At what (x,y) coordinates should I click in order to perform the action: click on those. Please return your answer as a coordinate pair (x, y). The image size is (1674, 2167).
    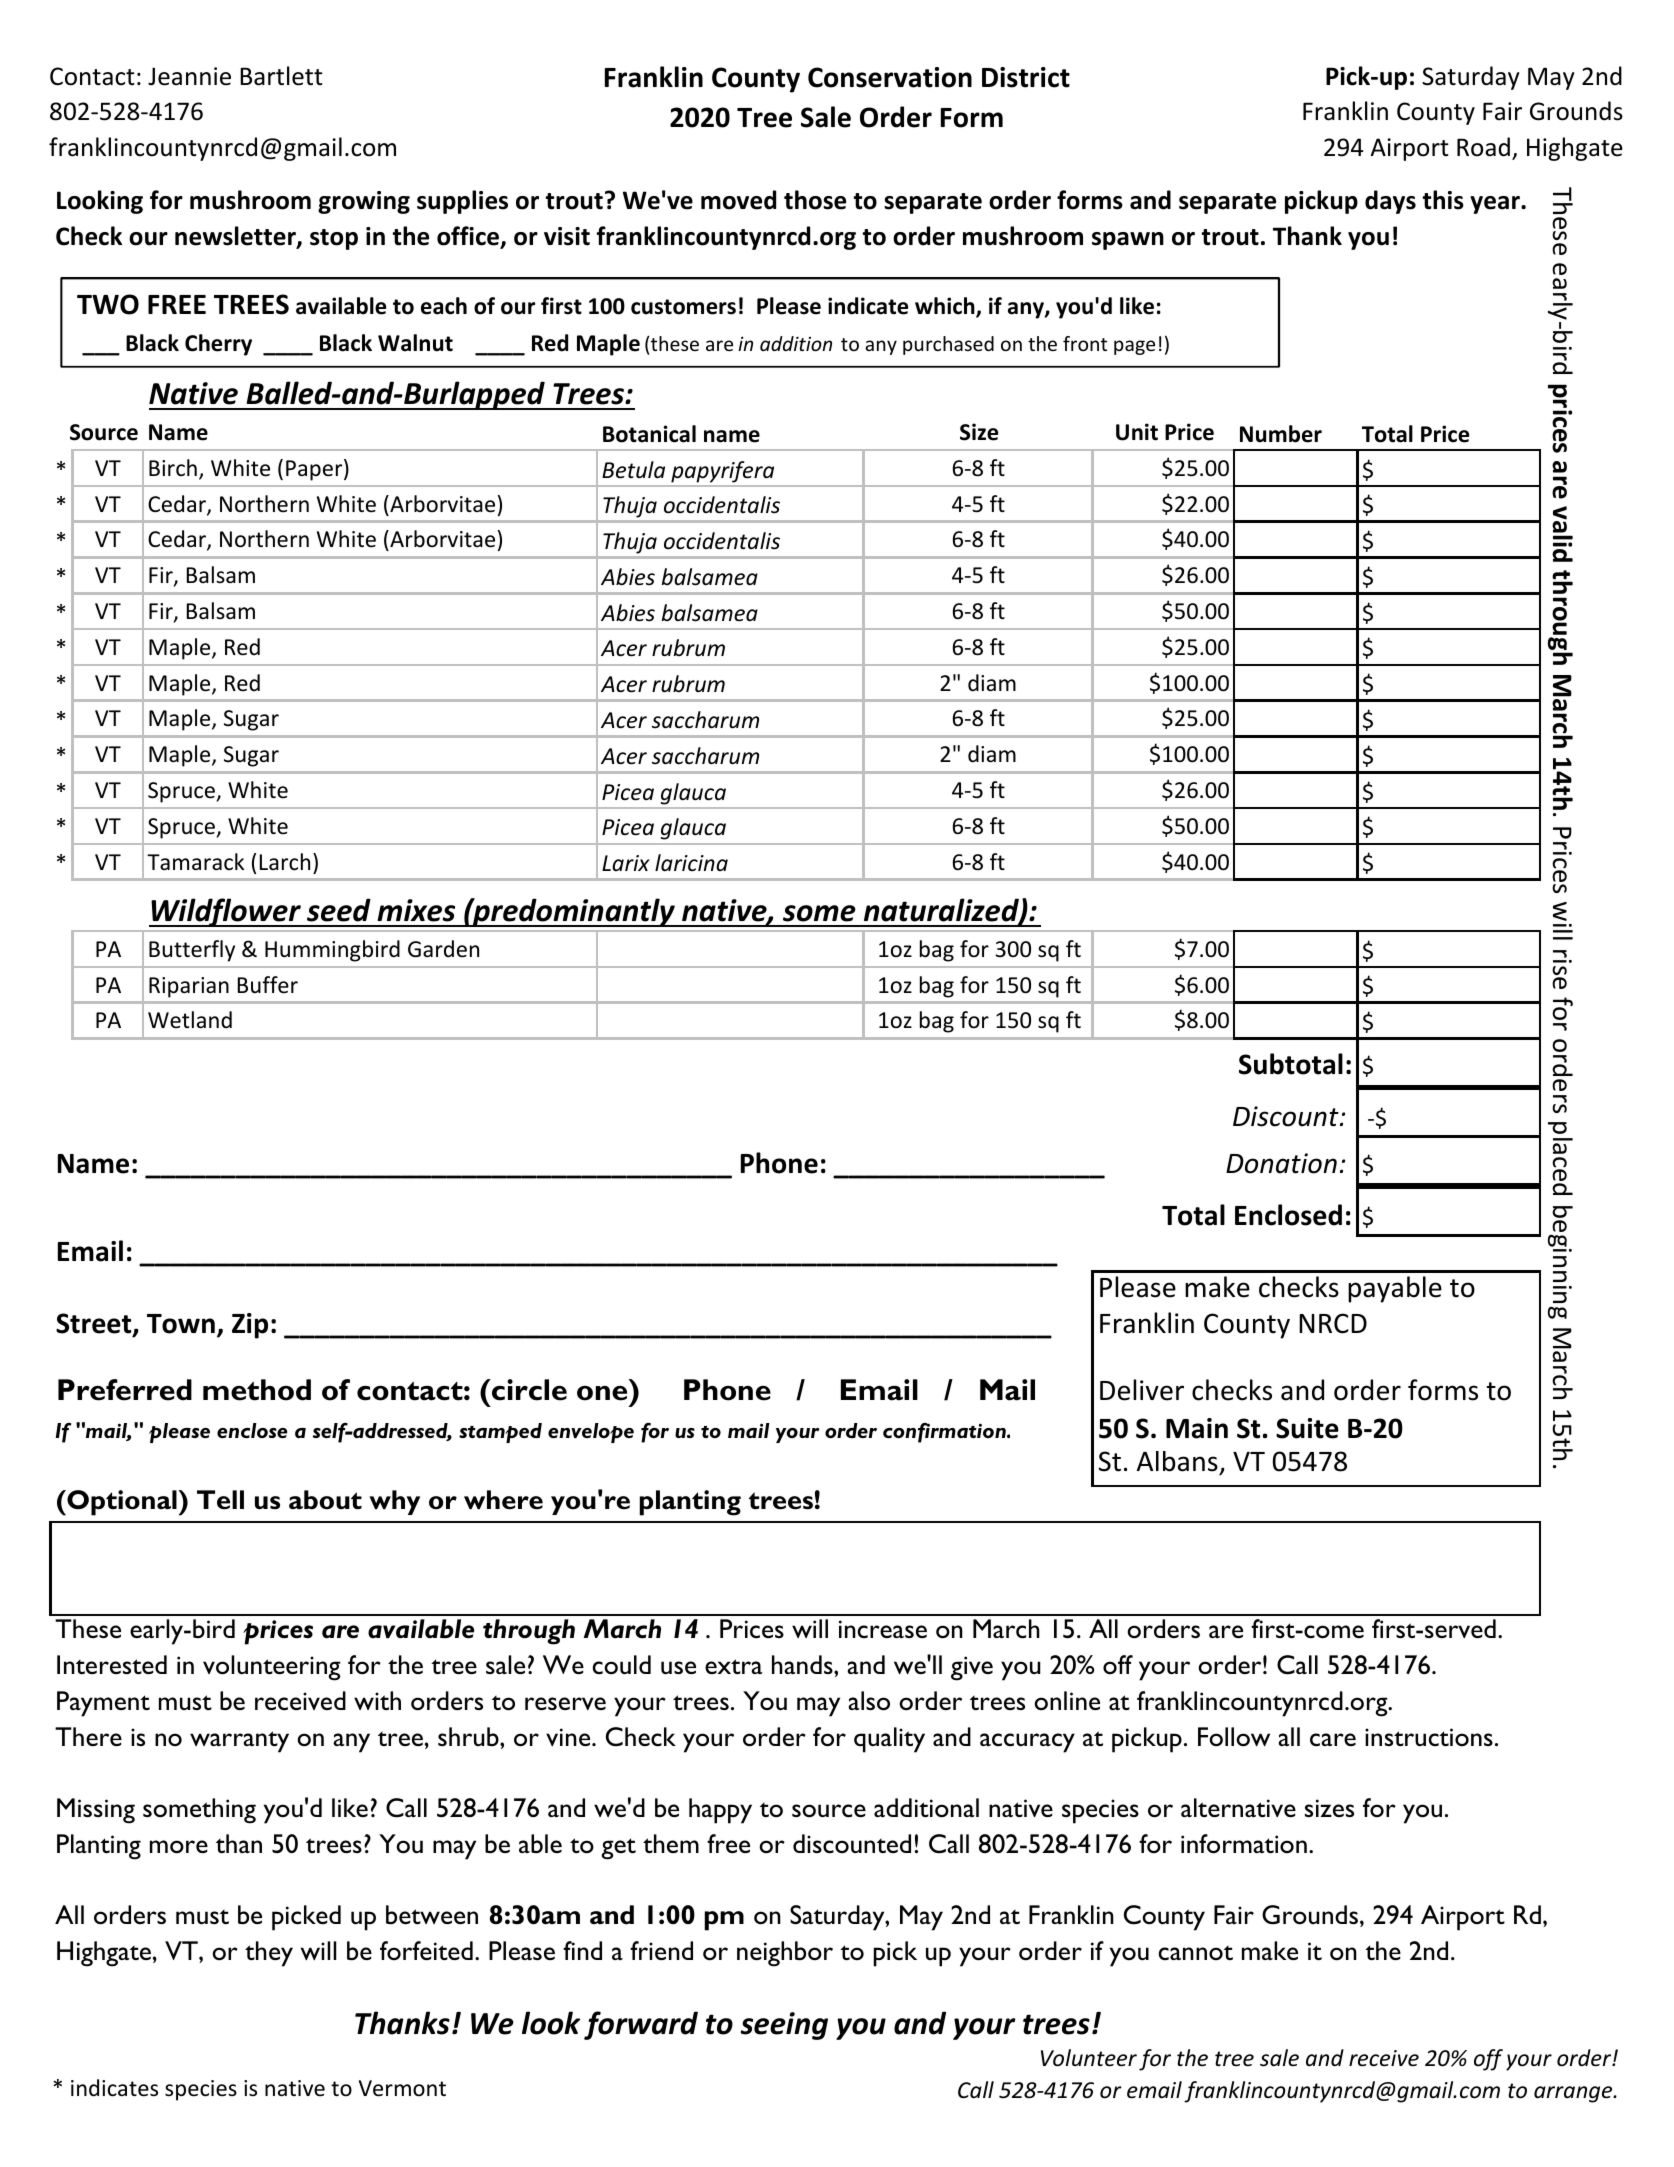
    Looking at the image, I should click on (815, 200).
